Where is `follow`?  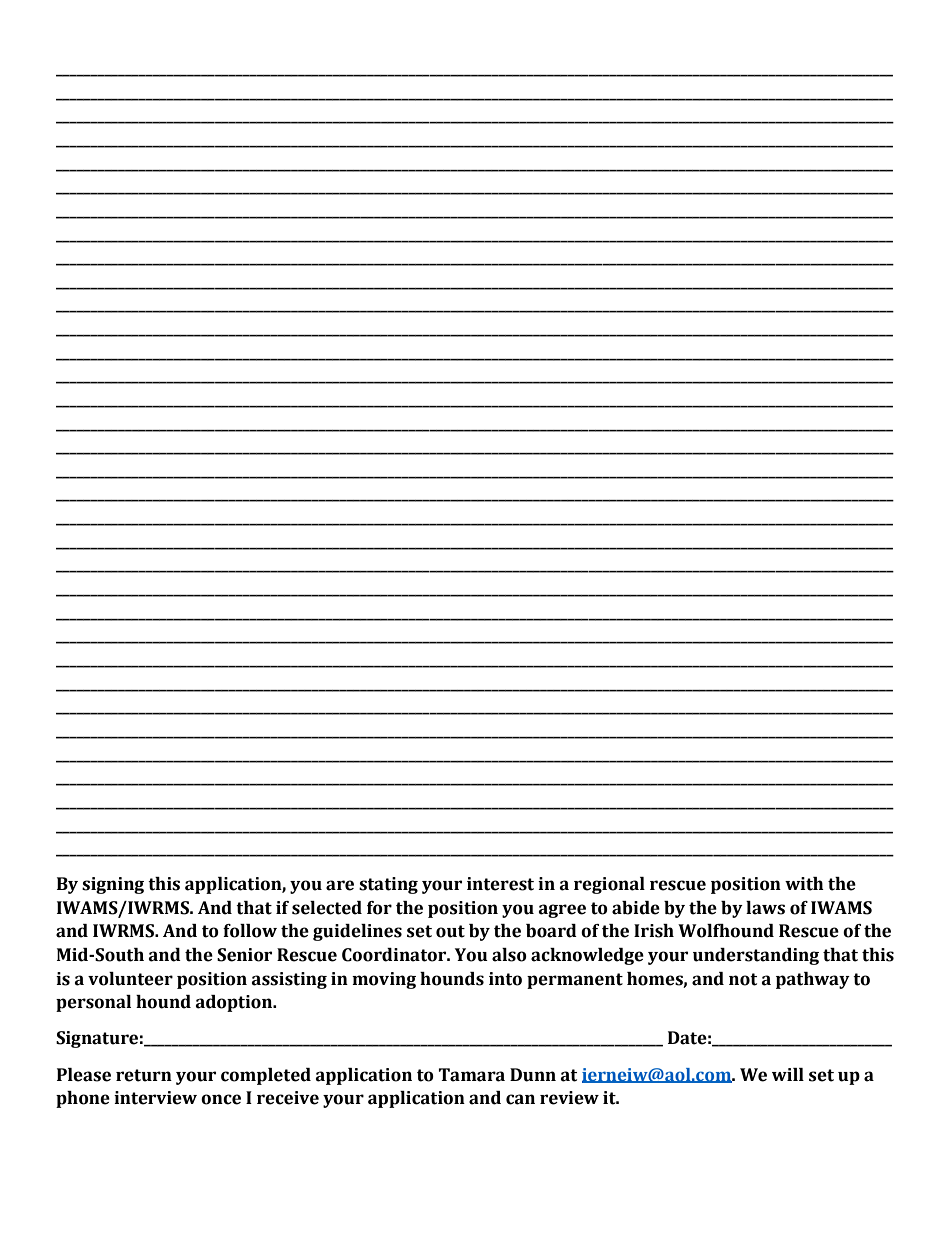
follow is located at coordinates (250, 931).
